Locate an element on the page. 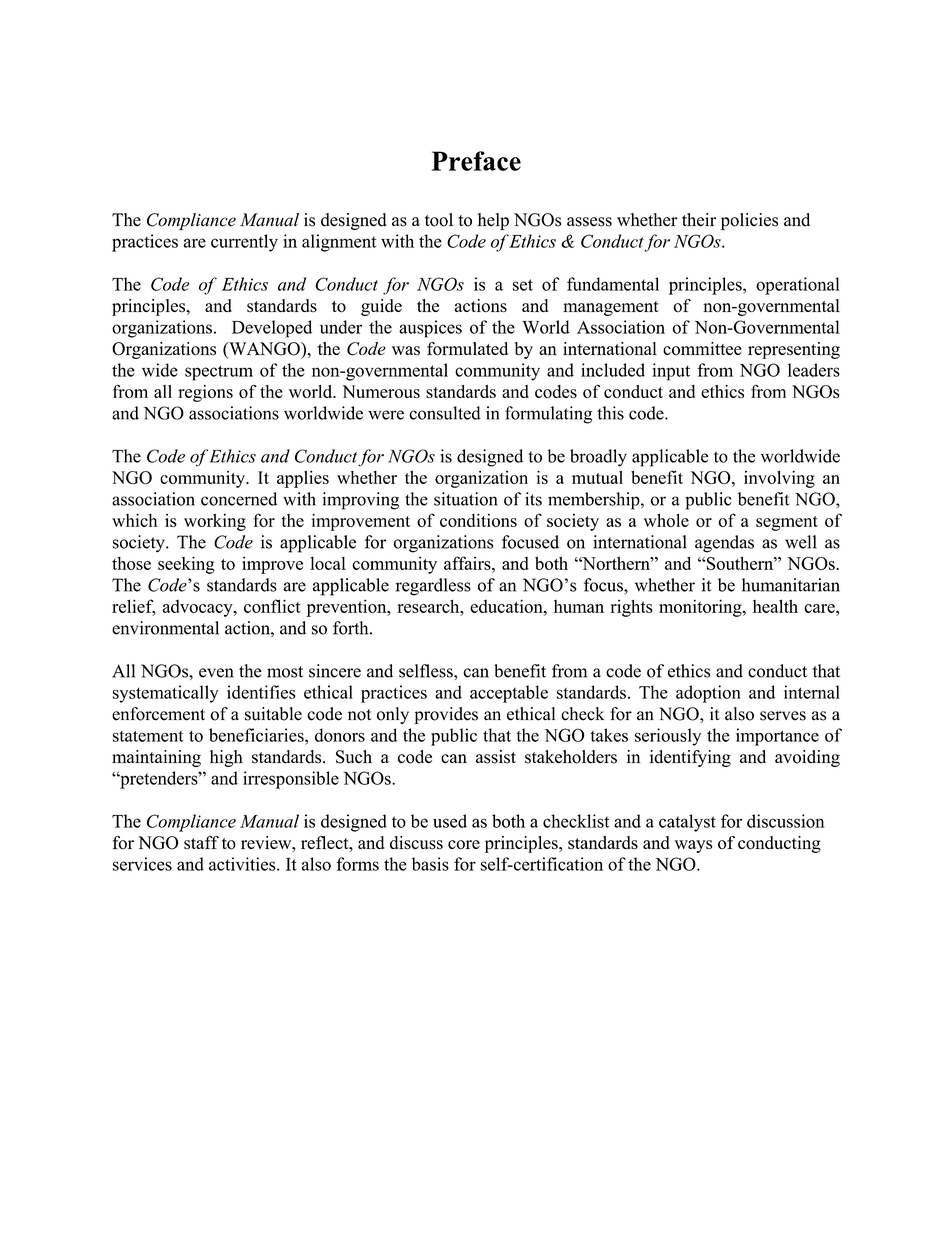 This document has height=1233, width=952. Preface is located at coordinates (476, 161).
